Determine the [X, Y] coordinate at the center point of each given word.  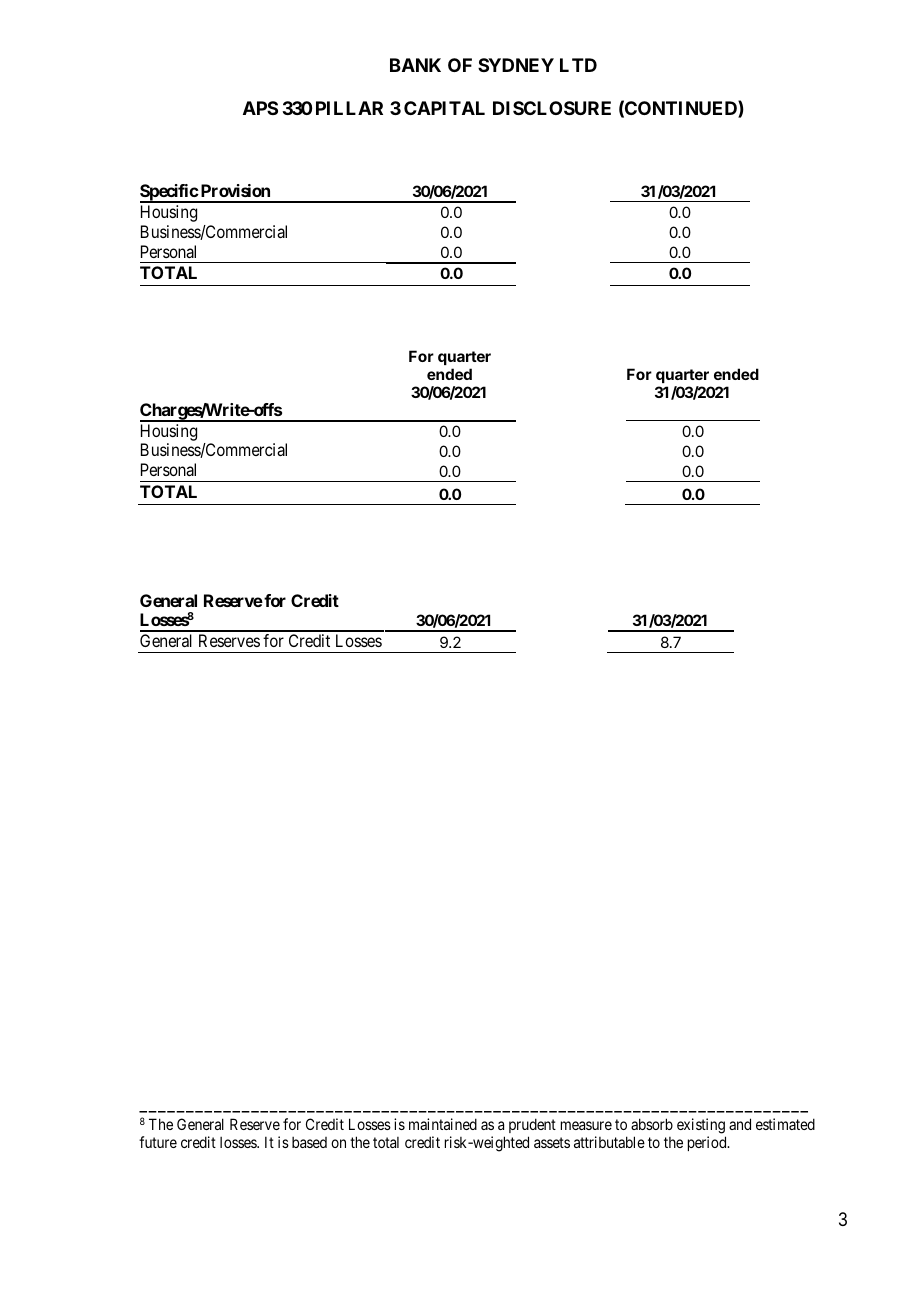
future [158, 1142]
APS [260, 108]
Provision [234, 190]
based [309, 1142]
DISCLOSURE [552, 108]
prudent [532, 1125]
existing [701, 1126]
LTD [578, 65]
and [740, 1124]
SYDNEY [516, 65]
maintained [443, 1124]
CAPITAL [444, 108]
